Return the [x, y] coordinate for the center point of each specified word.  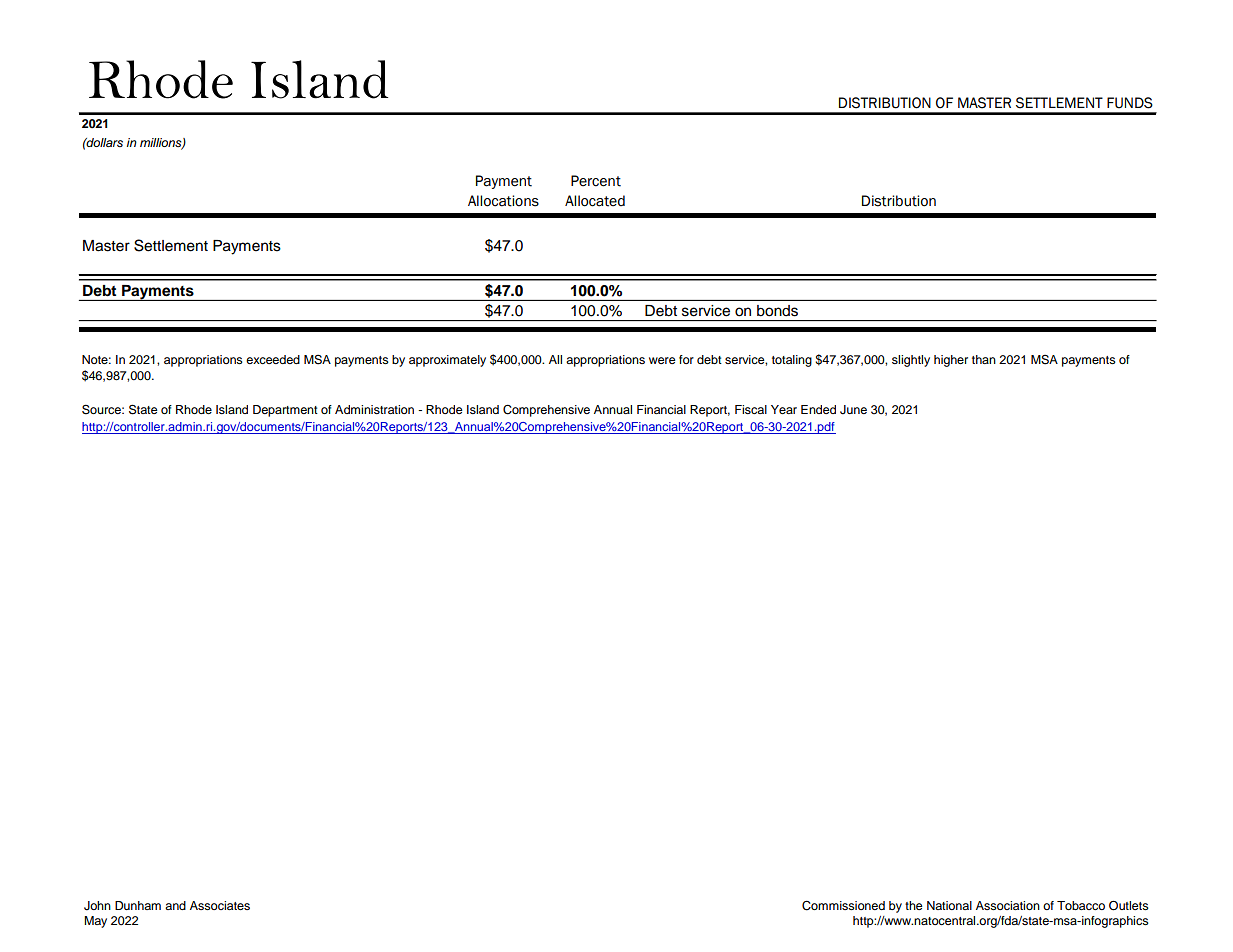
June [853, 410]
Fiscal [751, 409]
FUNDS [1130, 103]
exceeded [273, 359]
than [984, 359]
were [662, 360]
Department [285, 411]
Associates [220, 905]
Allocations [503, 201]
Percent [596, 181]
